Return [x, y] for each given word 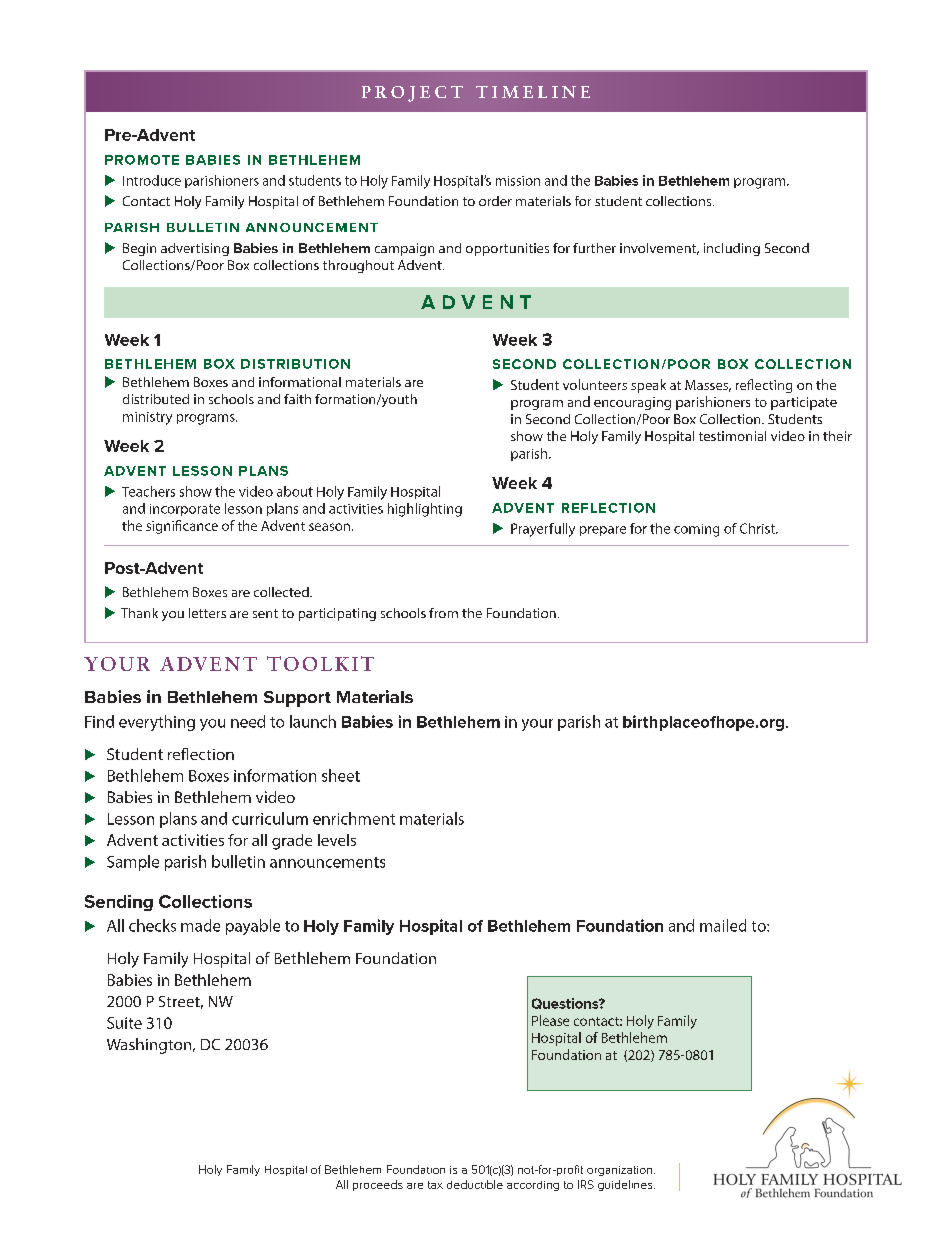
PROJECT [412, 94]
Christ [758, 528]
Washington [150, 1046]
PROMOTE [142, 160]
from [443, 613]
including [732, 249]
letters [207, 613]
